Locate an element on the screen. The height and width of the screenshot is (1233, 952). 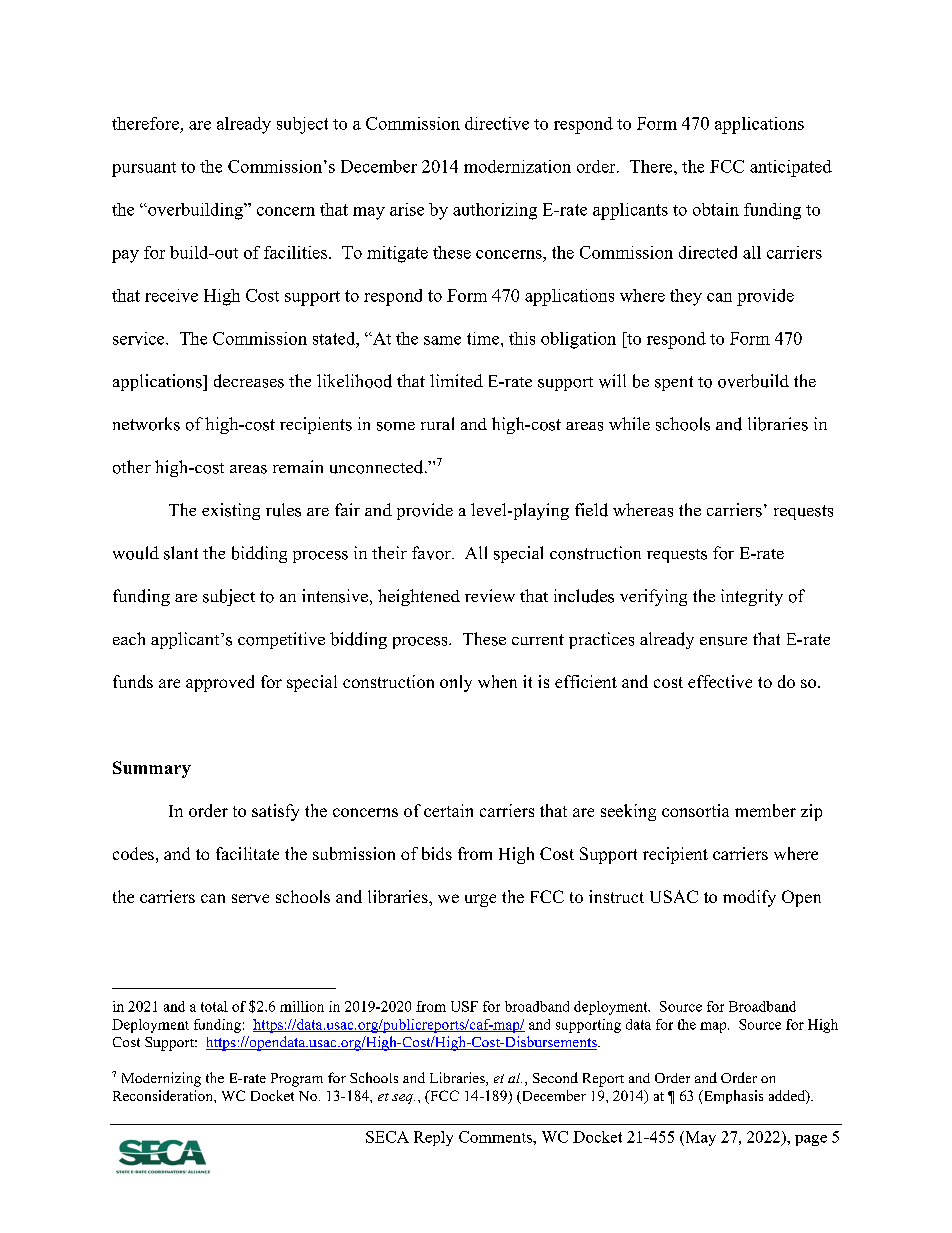
while is located at coordinates (629, 423).
